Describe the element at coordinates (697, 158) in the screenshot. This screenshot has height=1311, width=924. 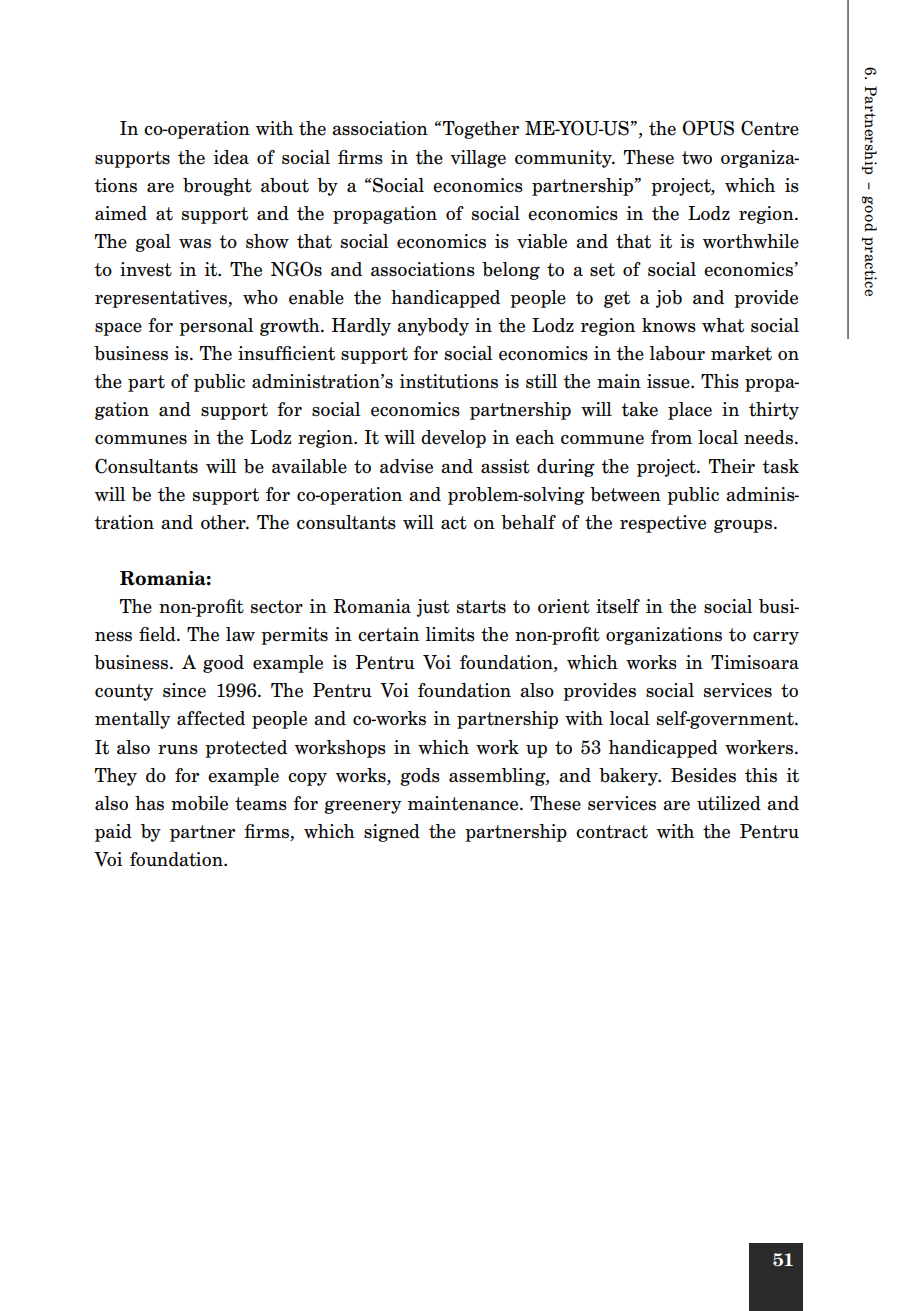
I see `two` at that location.
